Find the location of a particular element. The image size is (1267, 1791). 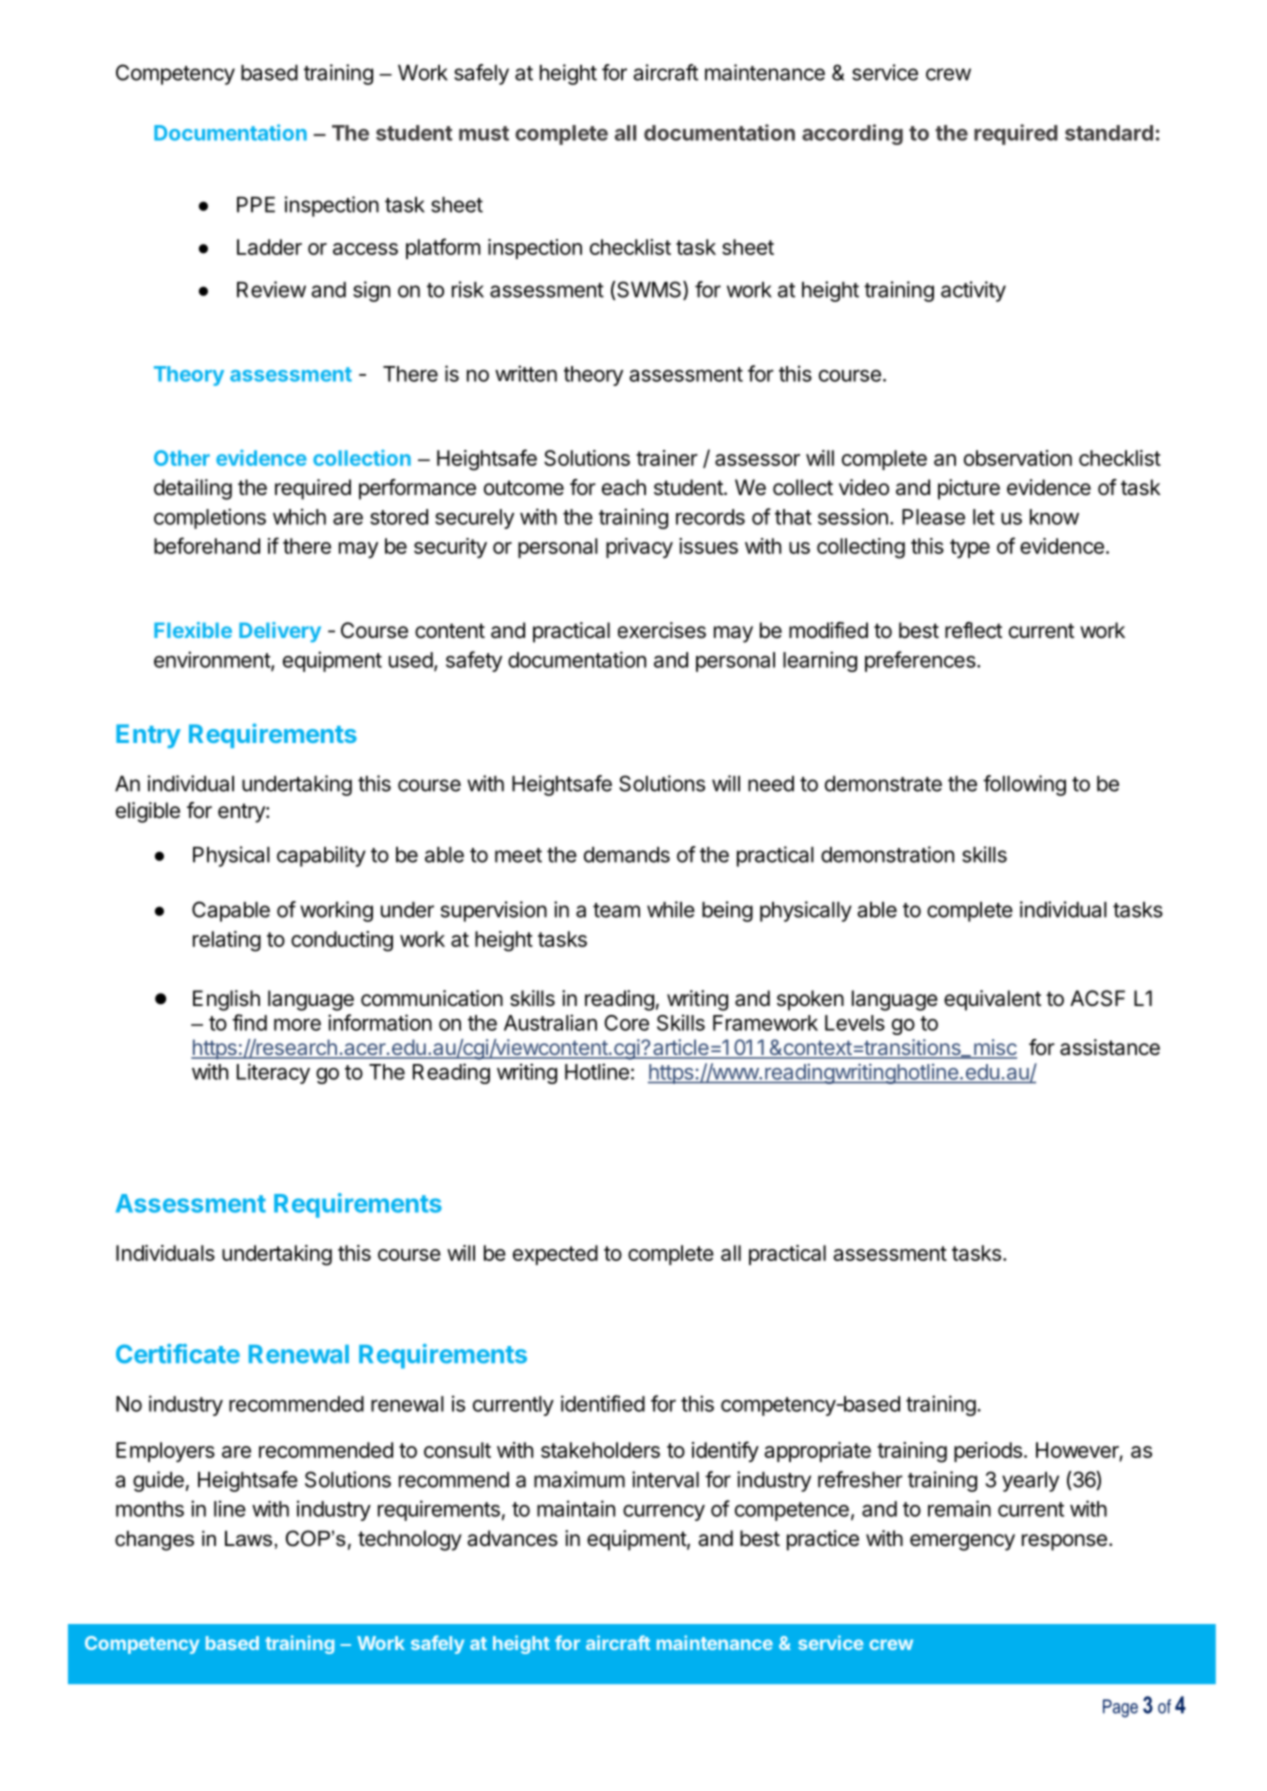

PPE is located at coordinates (256, 205).
